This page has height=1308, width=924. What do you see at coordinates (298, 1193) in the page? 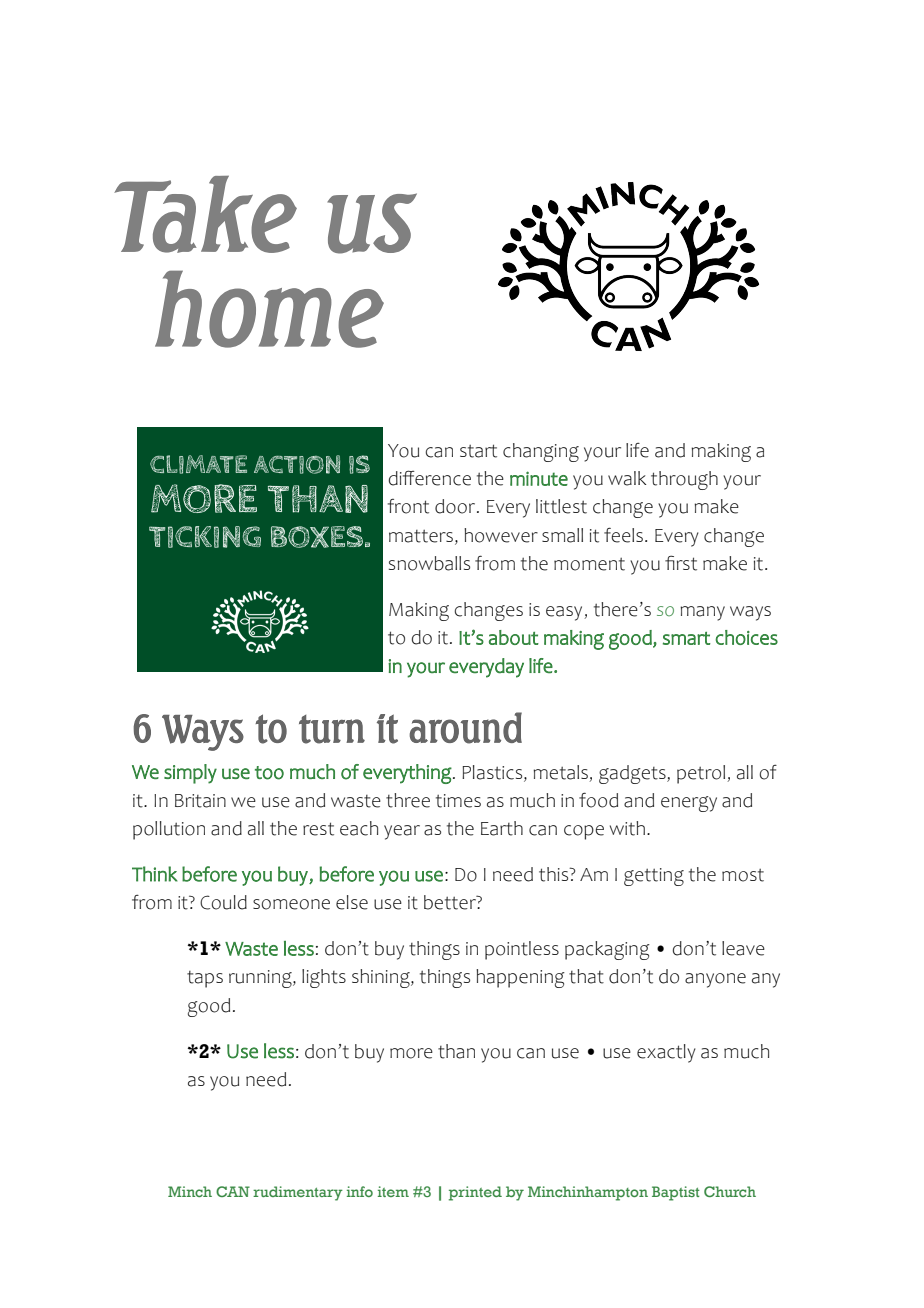
I see `rudimentary` at bounding box center [298, 1193].
